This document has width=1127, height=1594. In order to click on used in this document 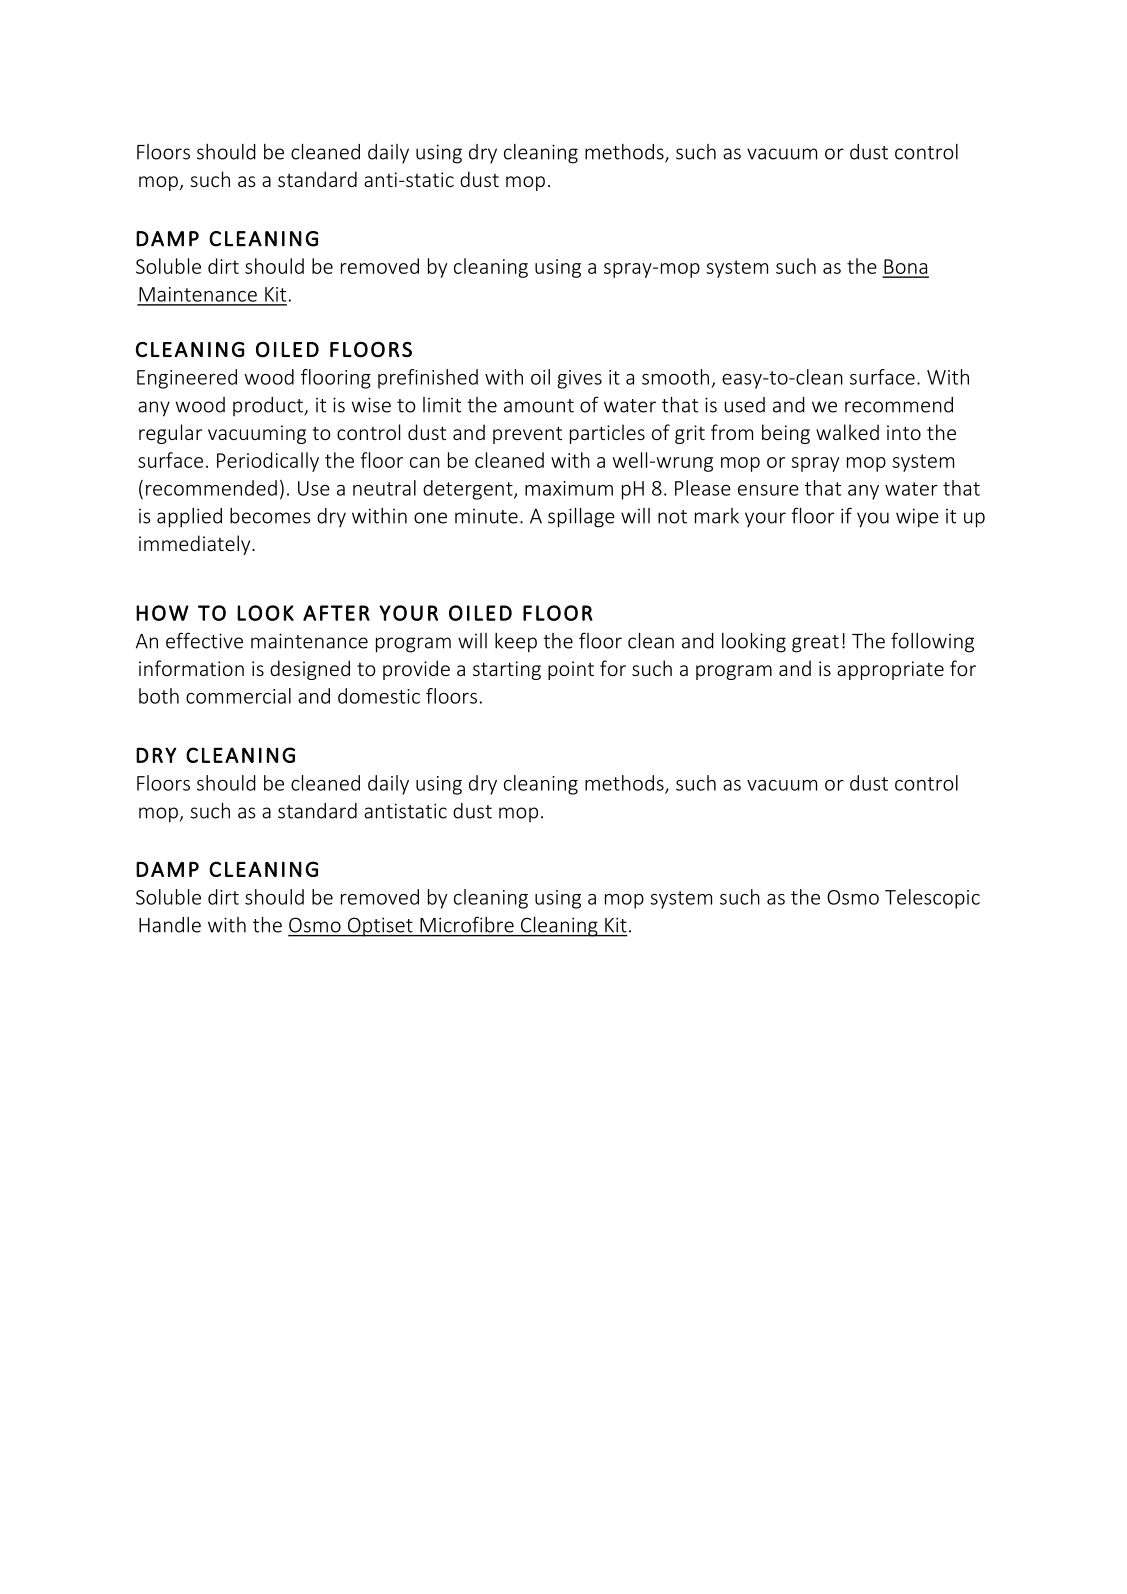, I will do `click(745, 405)`.
